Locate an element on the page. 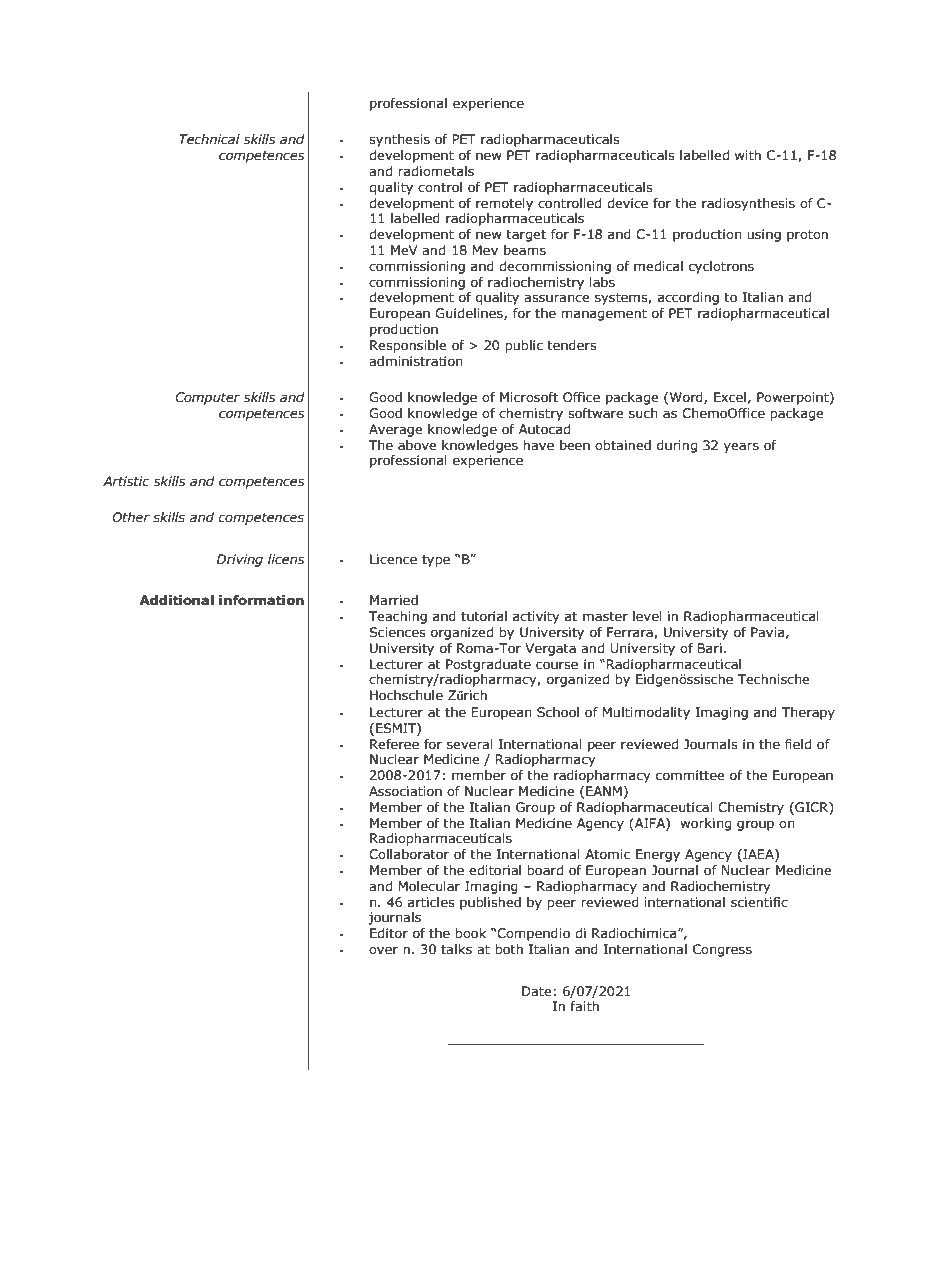  several is located at coordinates (469, 744).
